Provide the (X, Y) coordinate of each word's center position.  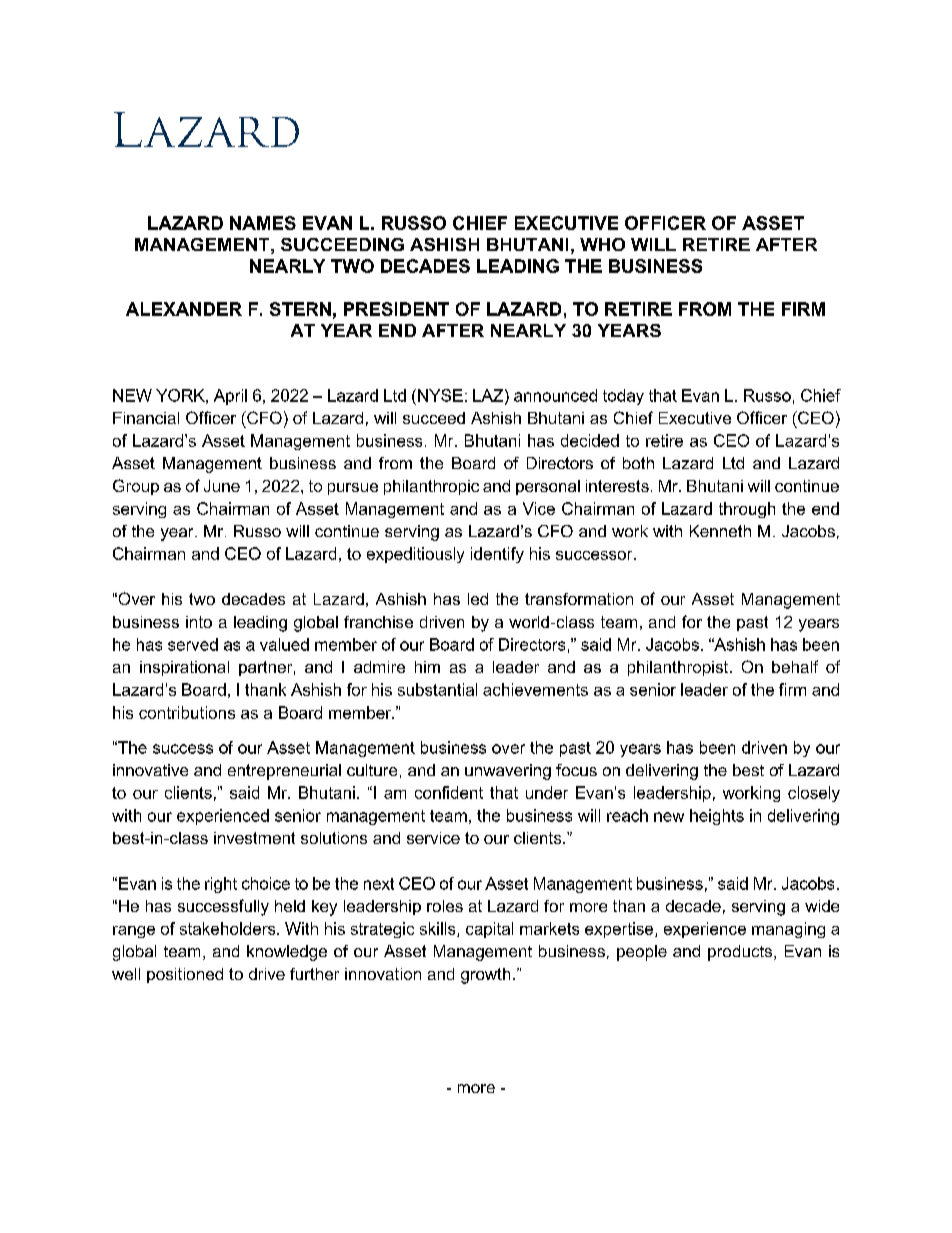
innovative (150, 770)
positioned (185, 975)
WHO (602, 244)
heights (717, 817)
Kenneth (720, 531)
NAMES (263, 223)
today (623, 397)
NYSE (440, 395)
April (230, 397)
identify (497, 555)
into (199, 622)
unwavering (508, 772)
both (638, 463)
